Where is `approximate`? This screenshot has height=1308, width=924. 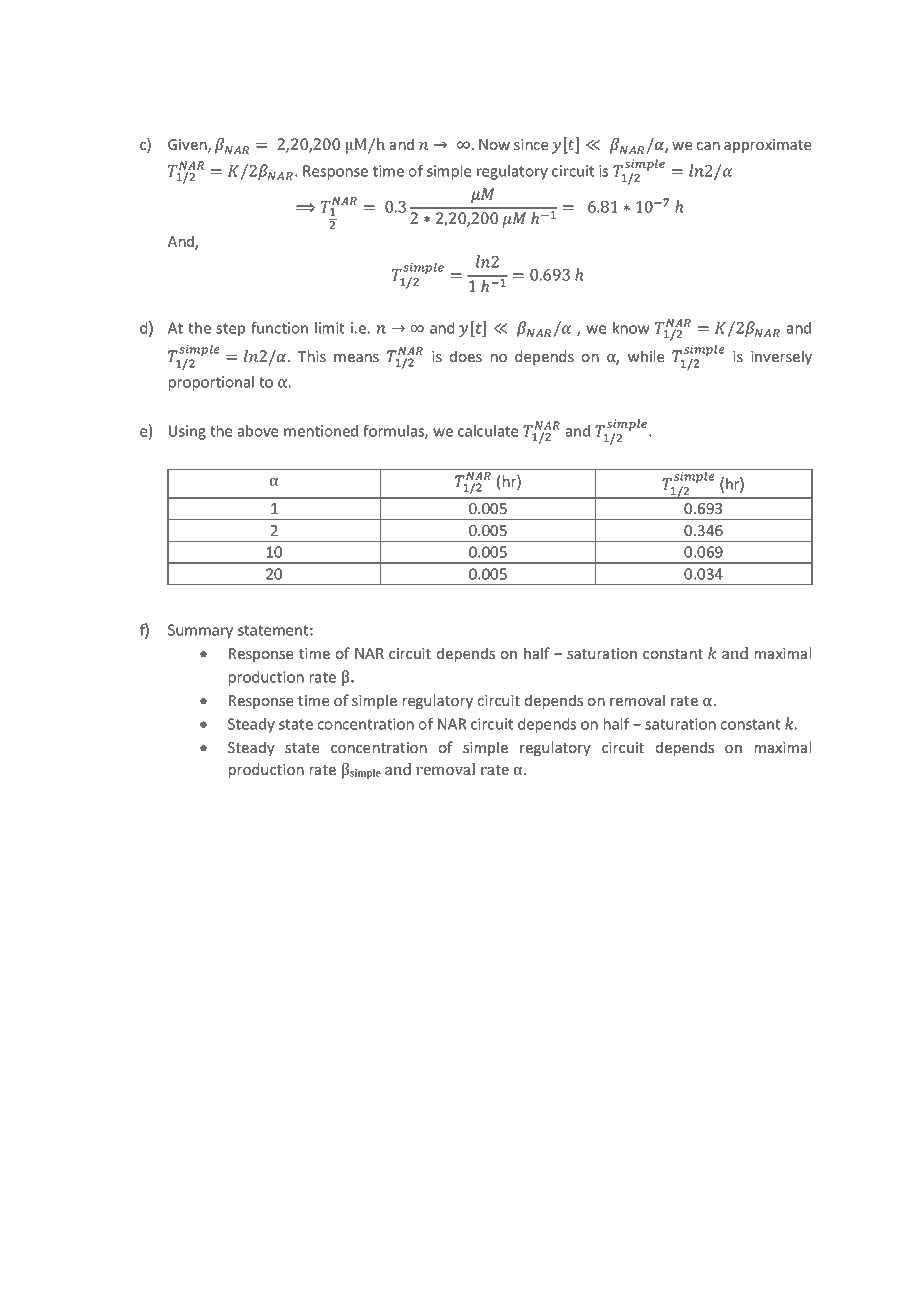 approximate is located at coordinates (767, 146).
